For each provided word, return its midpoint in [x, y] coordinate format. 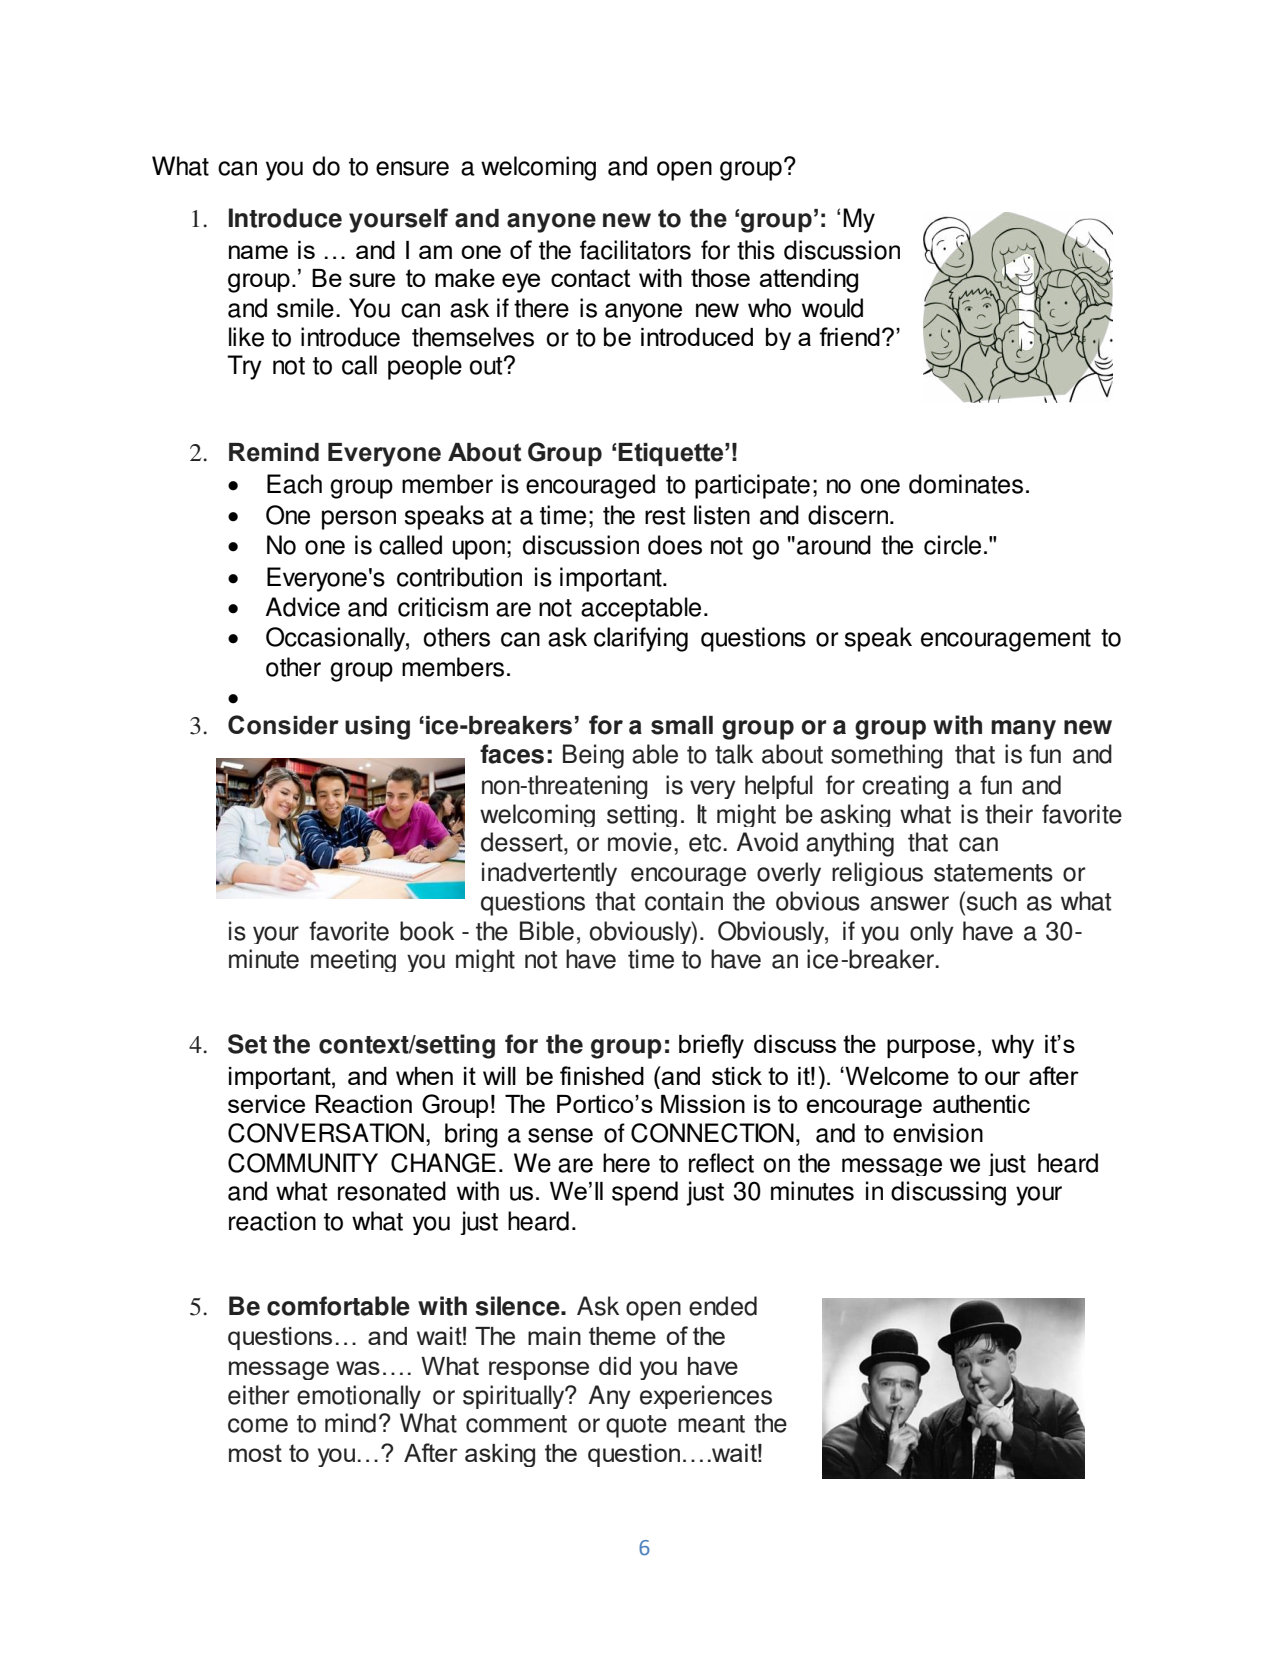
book [427, 931]
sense [560, 1135]
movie [640, 842]
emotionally [359, 1397]
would [832, 308]
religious [877, 874]
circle [952, 545]
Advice [303, 607]
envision [938, 1133]
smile [305, 308]
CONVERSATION [326, 1133]
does [675, 545]
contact [591, 278]
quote [636, 1426]
